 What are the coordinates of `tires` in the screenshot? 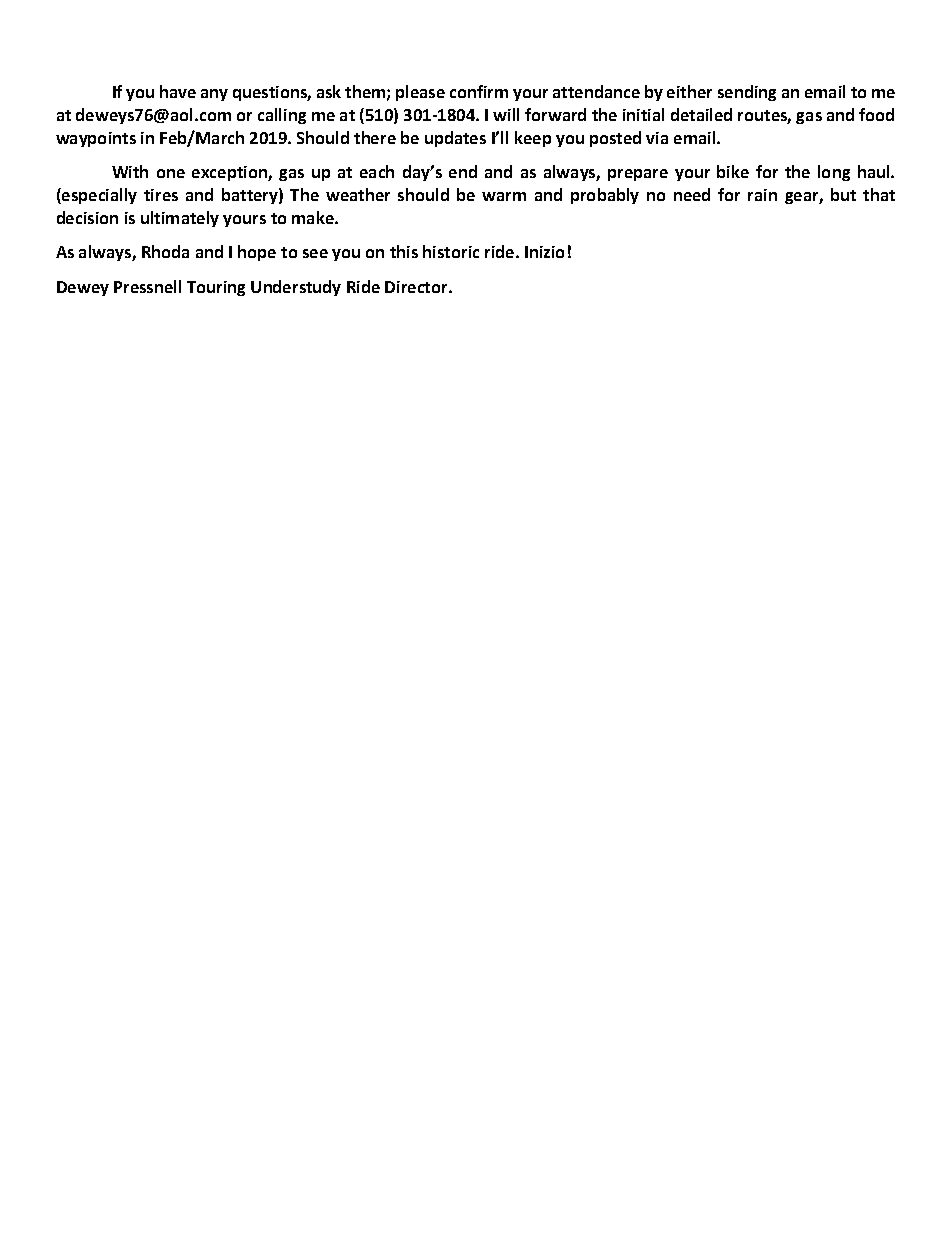 It's located at (161, 195).
